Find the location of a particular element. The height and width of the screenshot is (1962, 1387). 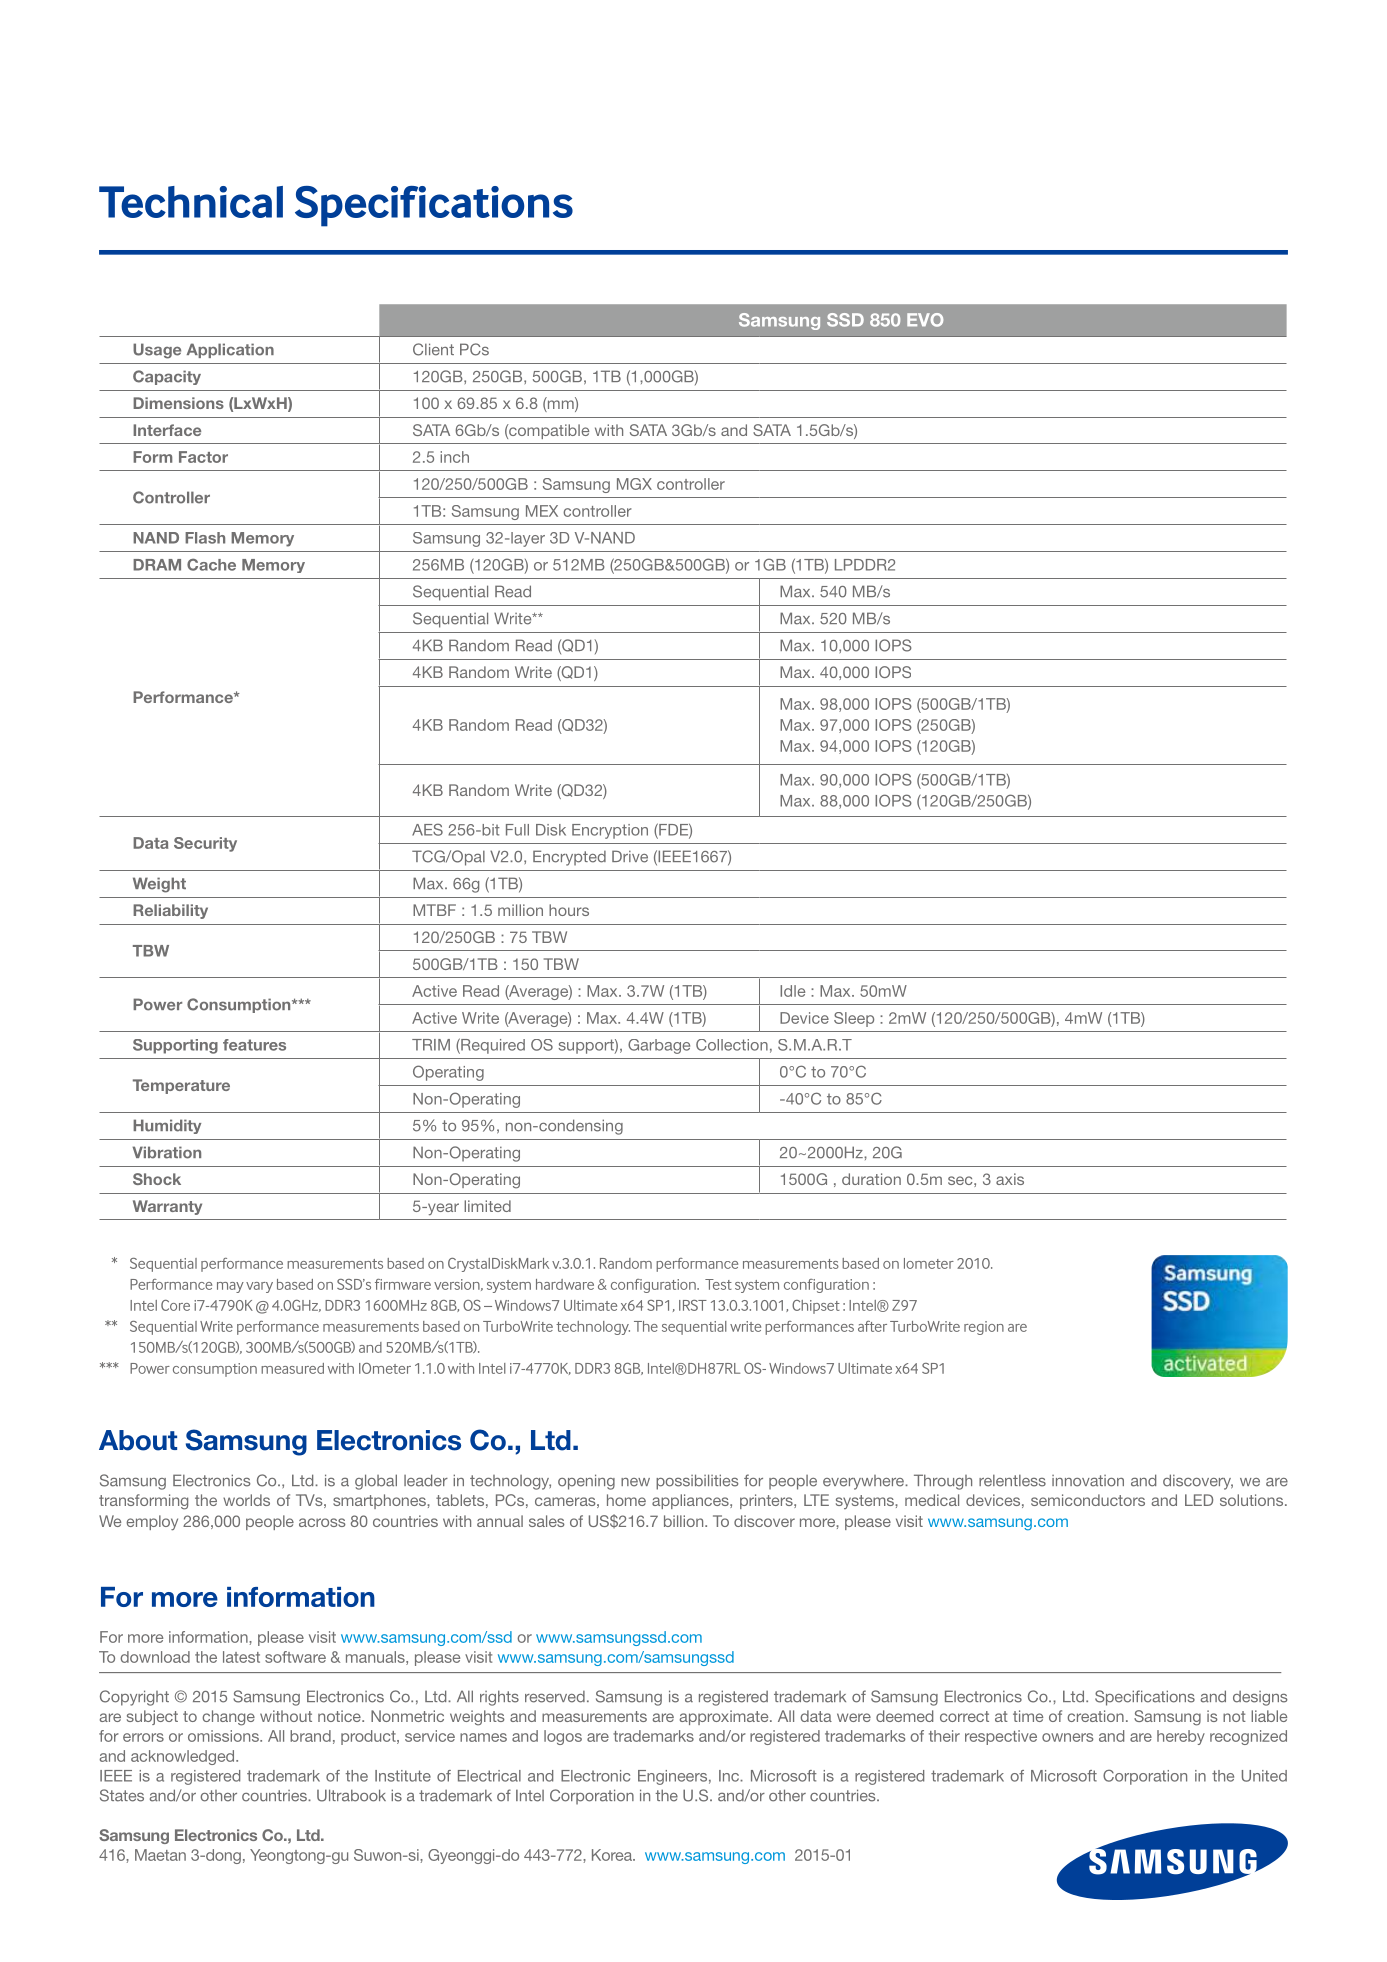

hereby is located at coordinates (1181, 1737).
